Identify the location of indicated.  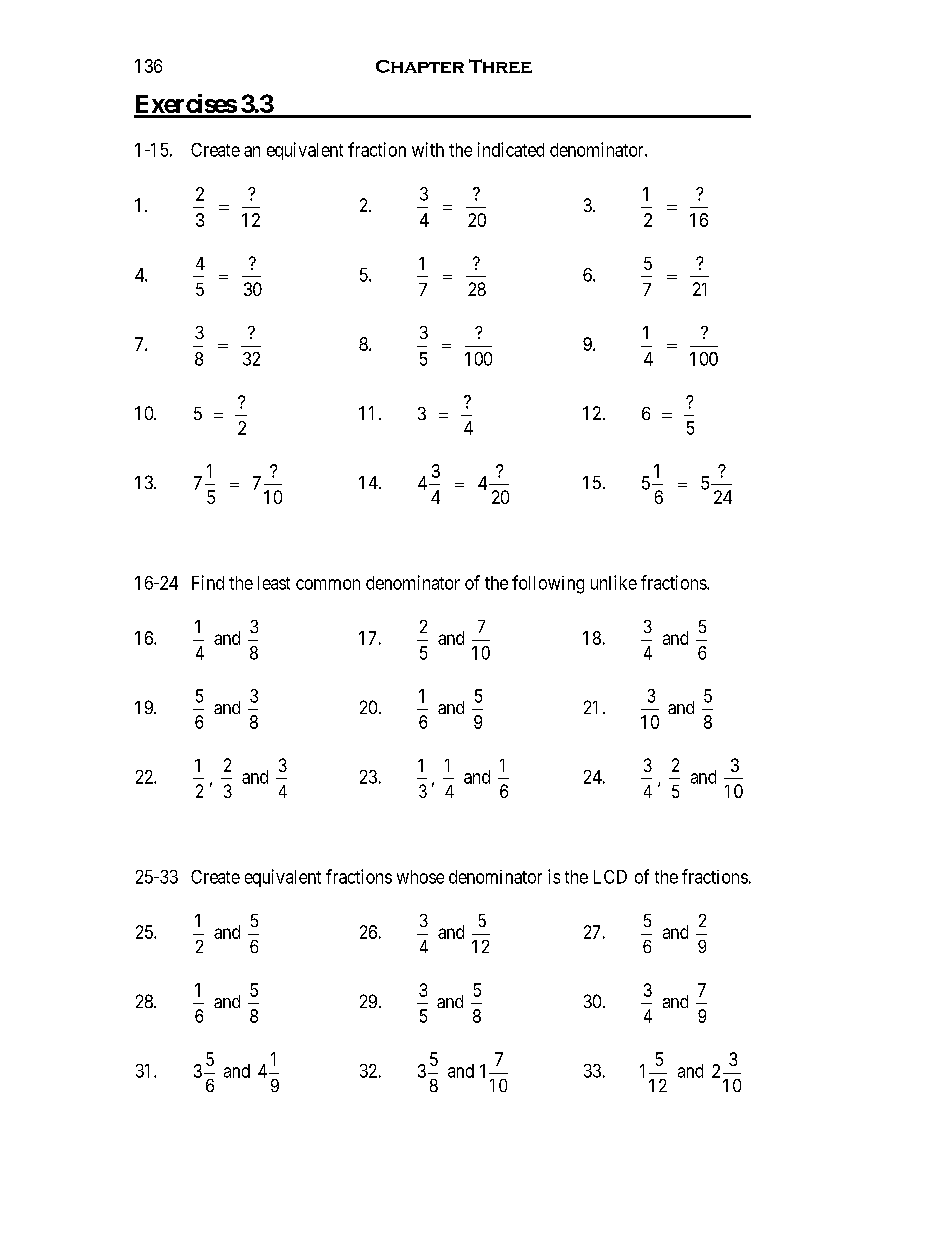
(511, 149).
